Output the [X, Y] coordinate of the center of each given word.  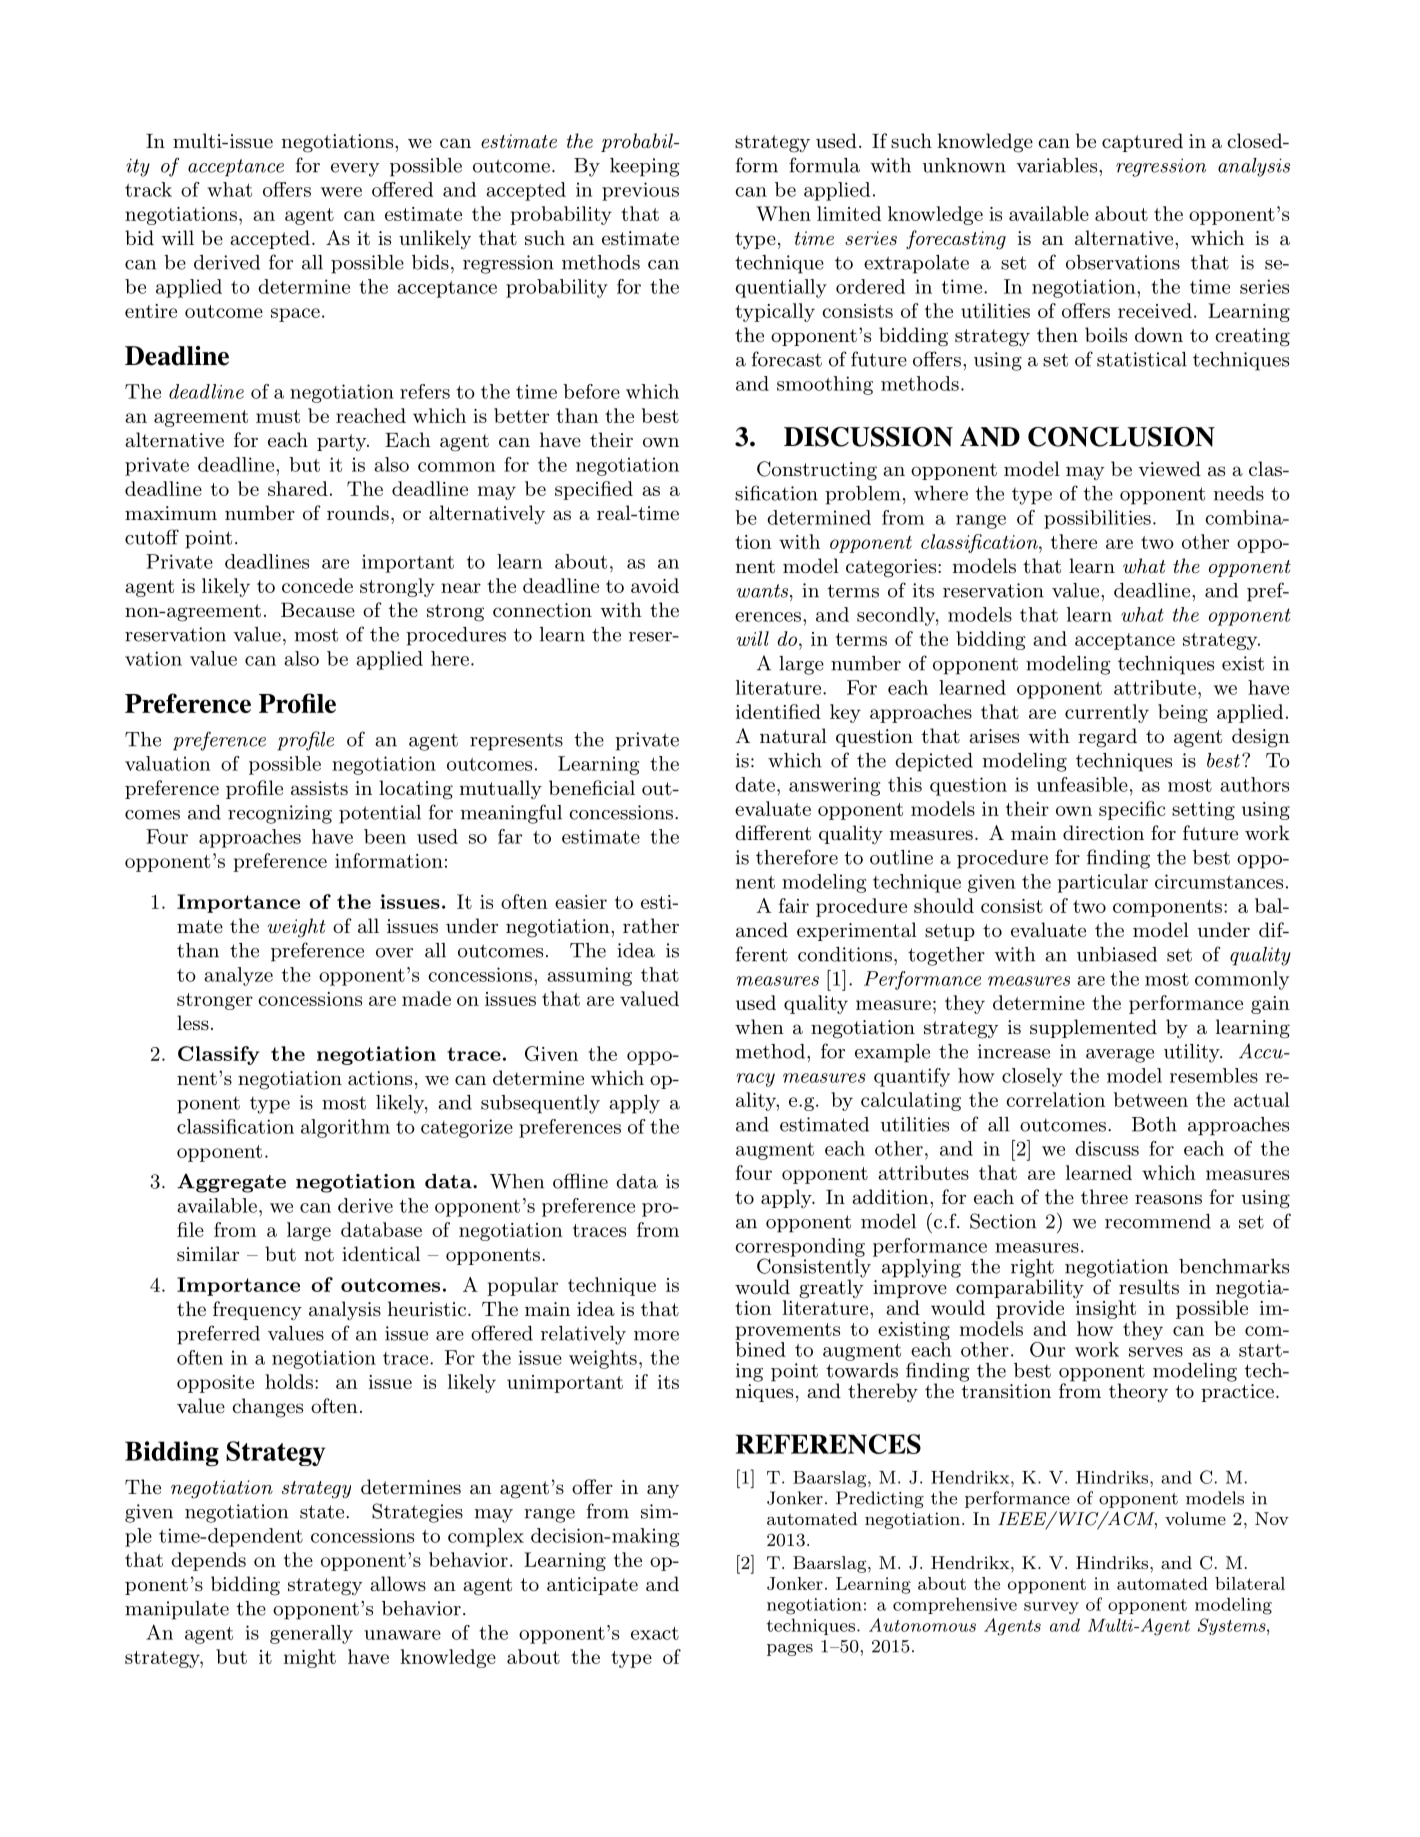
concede [317, 585]
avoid [655, 585]
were [341, 192]
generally [311, 1634]
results [1149, 1287]
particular [1102, 883]
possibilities [1097, 519]
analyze [238, 976]
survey [1051, 1608]
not [319, 1254]
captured [1142, 142]
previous [640, 191]
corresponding [800, 1248]
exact [655, 1633]
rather [651, 925]
